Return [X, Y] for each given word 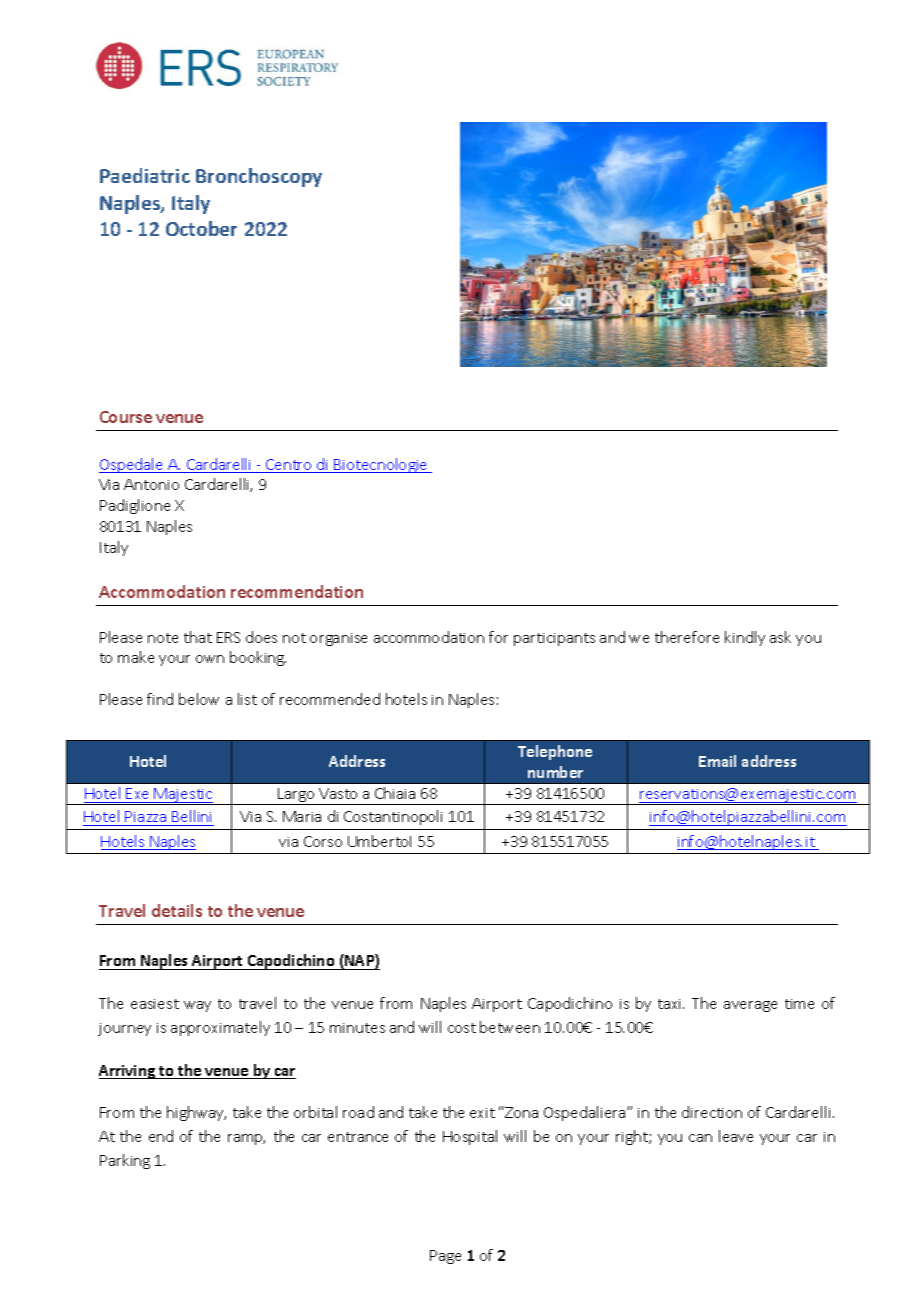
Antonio [151, 484]
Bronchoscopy [259, 177]
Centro [289, 466]
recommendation [297, 591]
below [199, 699]
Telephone [555, 752]
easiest [155, 1004]
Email [717, 761]
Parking [125, 1161]
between [510, 1027]
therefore [687, 637]
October [201, 228]
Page [445, 1257]
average [750, 1006]
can [700, 1138]
